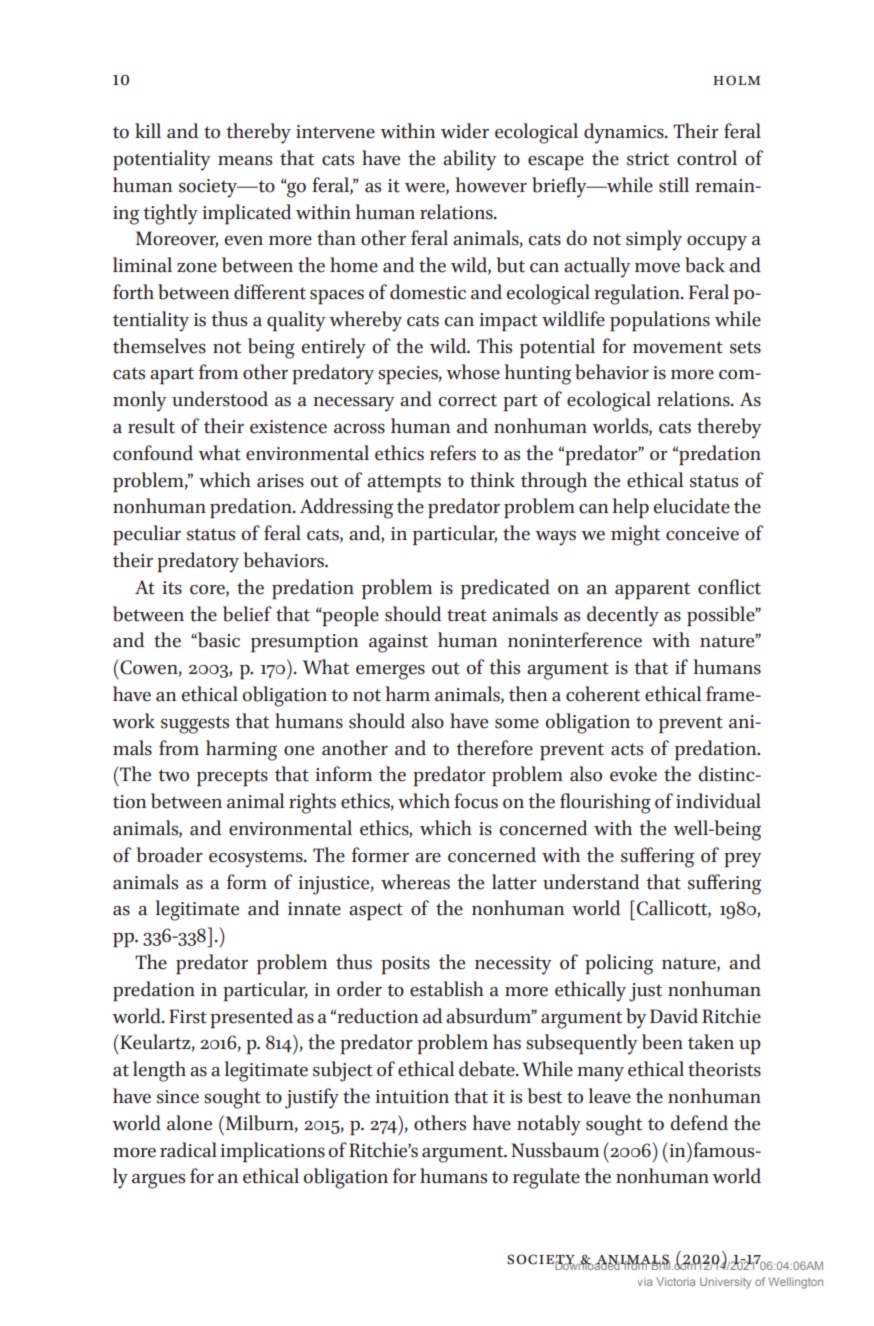  I want to click on basic, so click(218, 640).
